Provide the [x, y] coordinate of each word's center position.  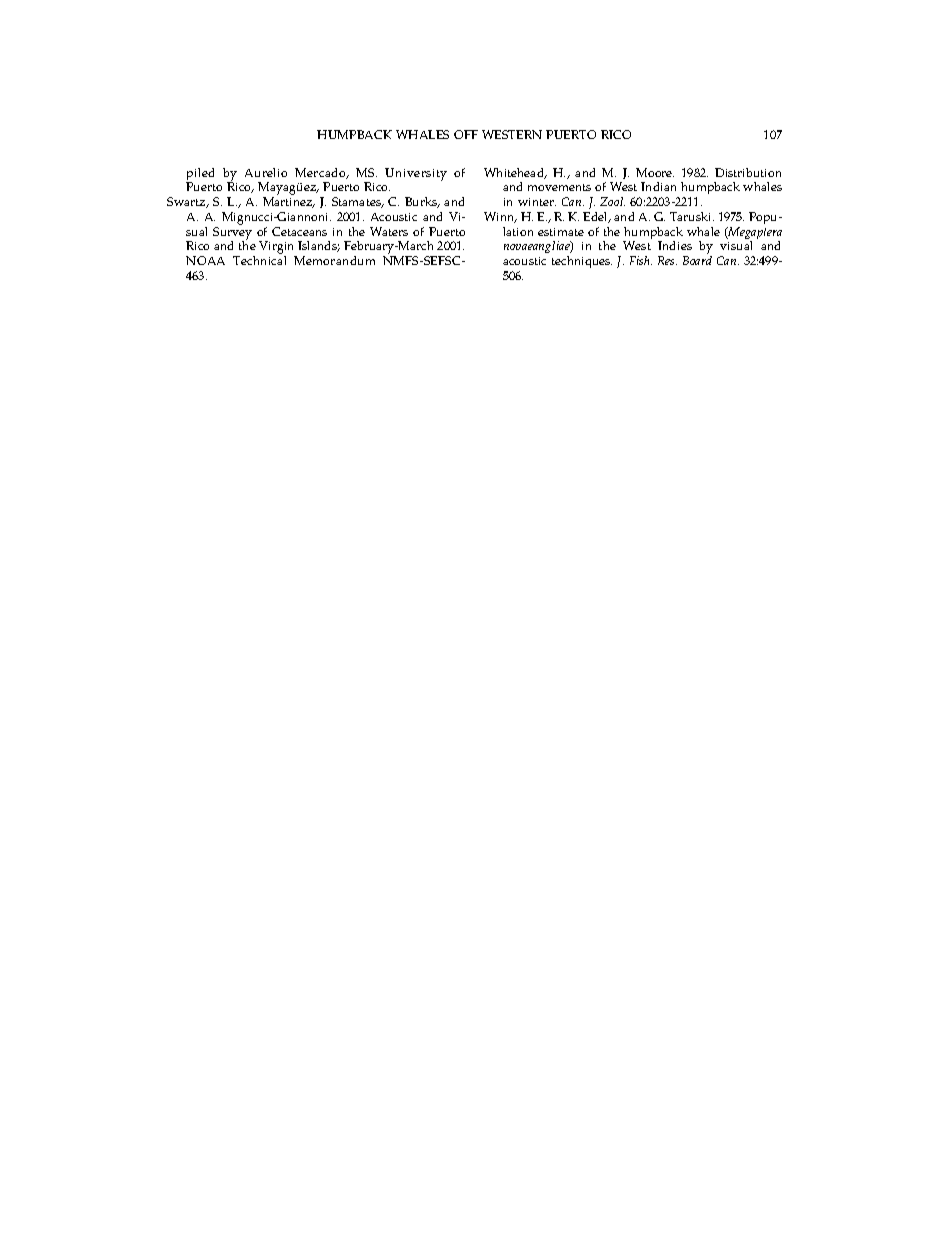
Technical [259, 260]
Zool [612, 201]
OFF [466, 134]
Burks [422, 202]
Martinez [289, 202]
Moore [655, 172]
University [416, 174]
